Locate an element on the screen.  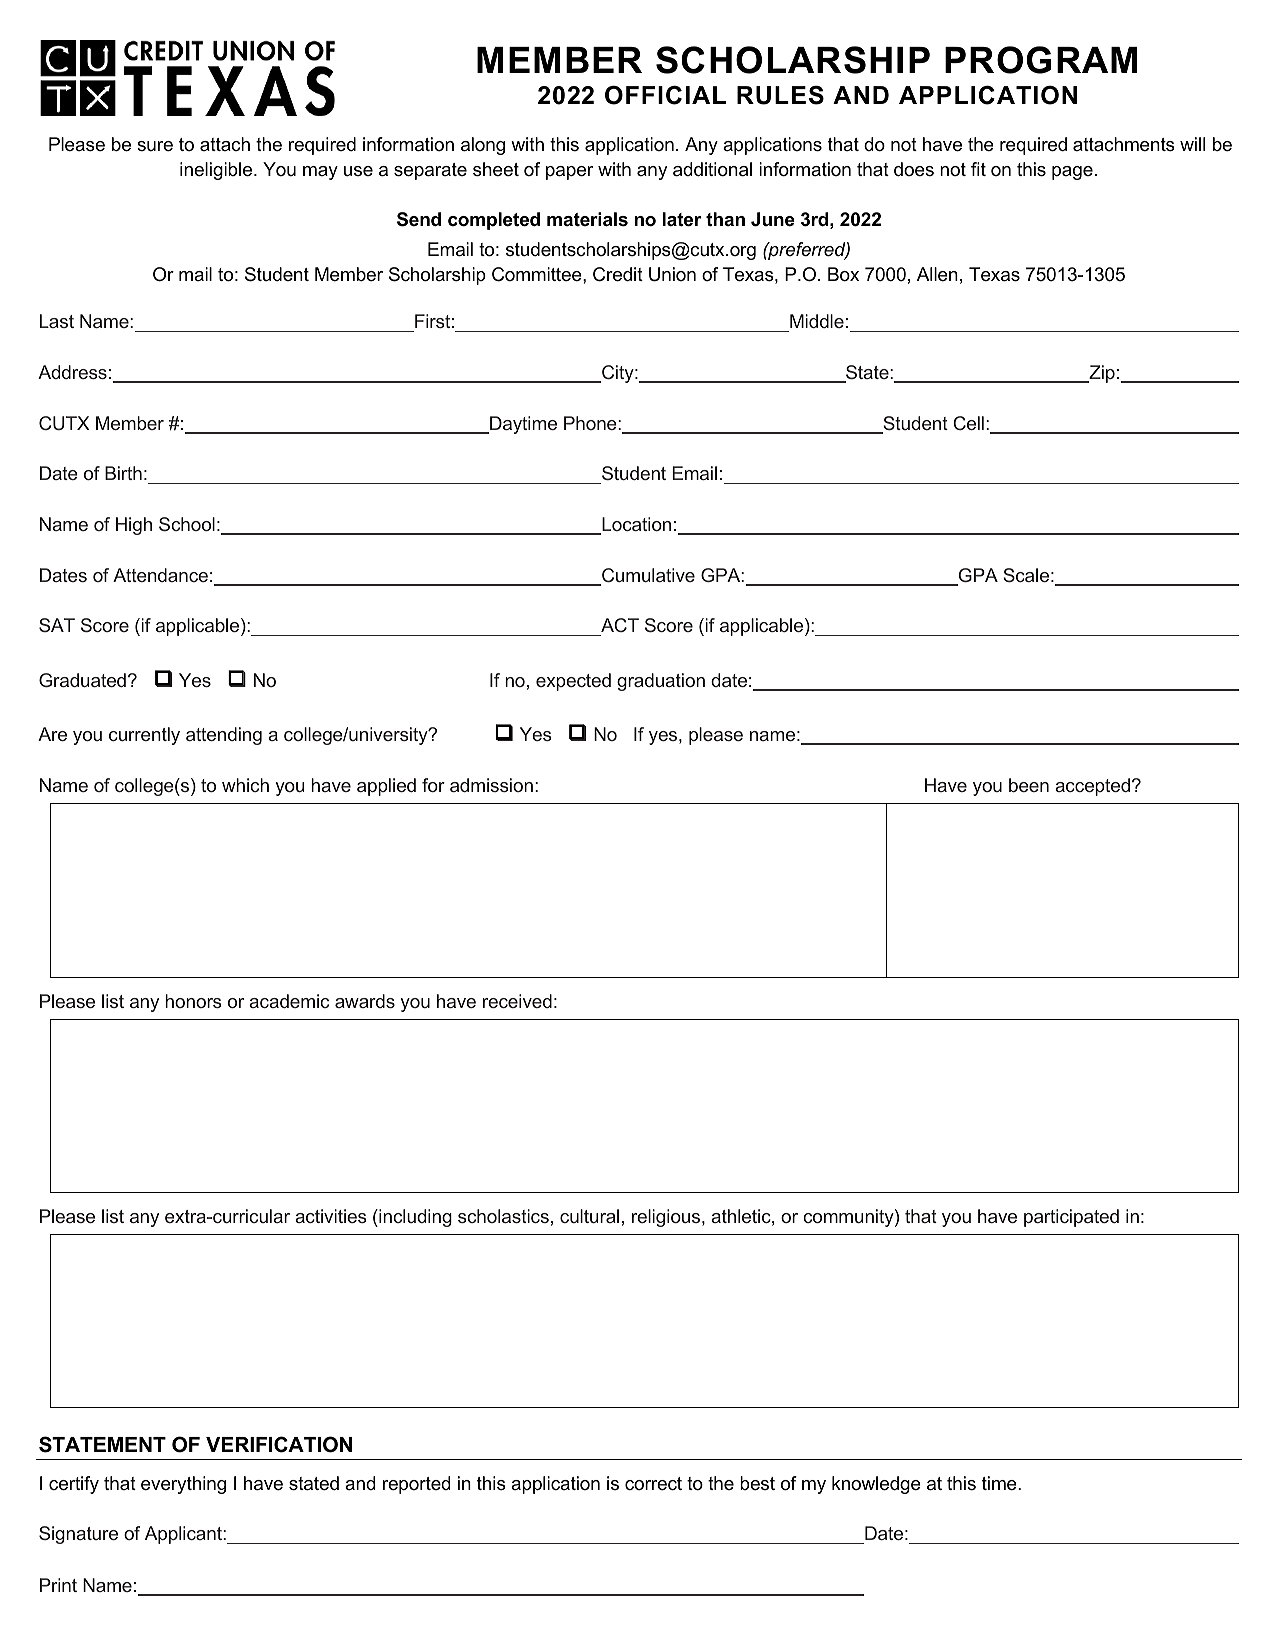
knowledge is located at coordinates (876, 1485).
